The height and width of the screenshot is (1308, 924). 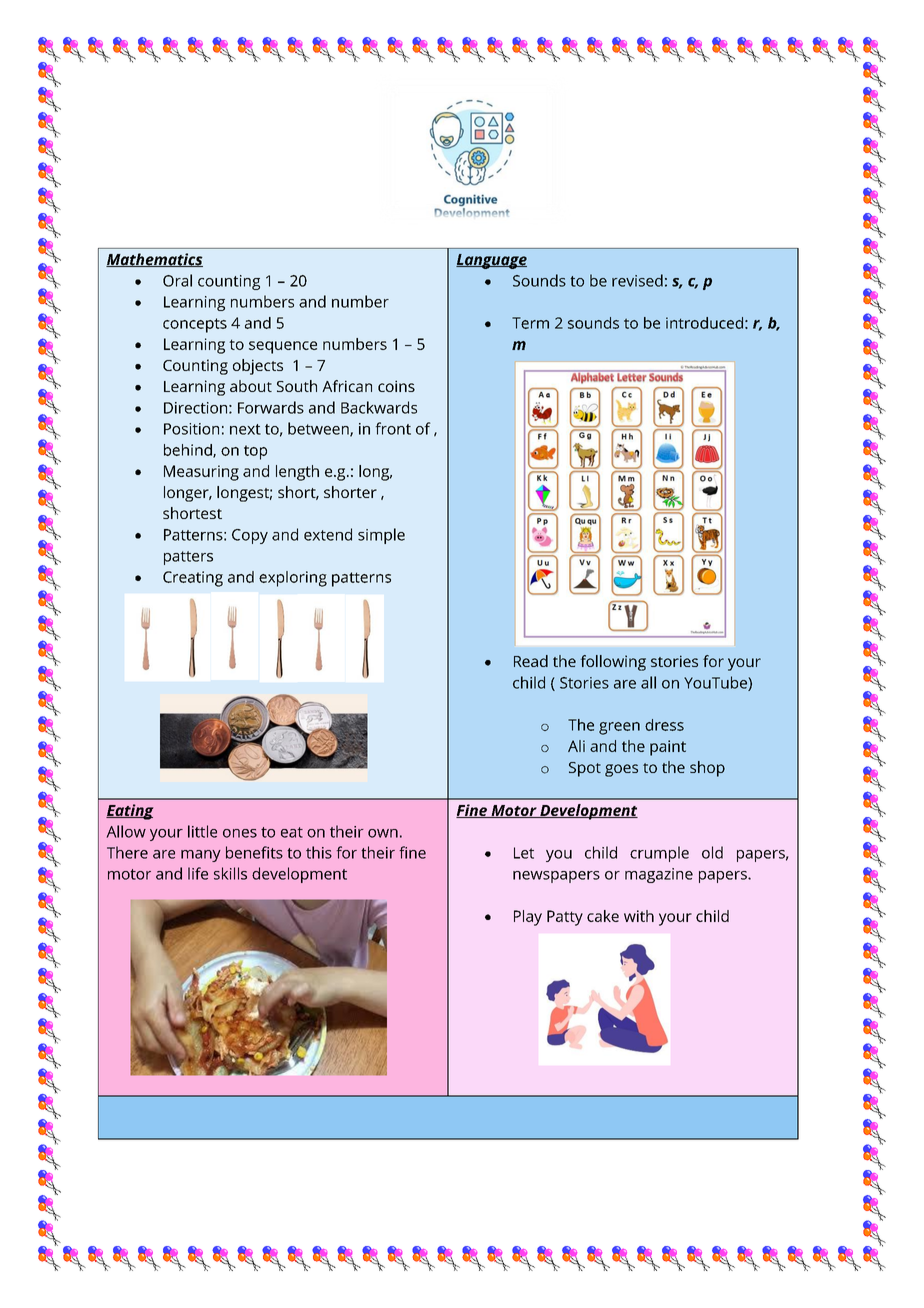 I want to click on following, so click(x=613, y=663).
